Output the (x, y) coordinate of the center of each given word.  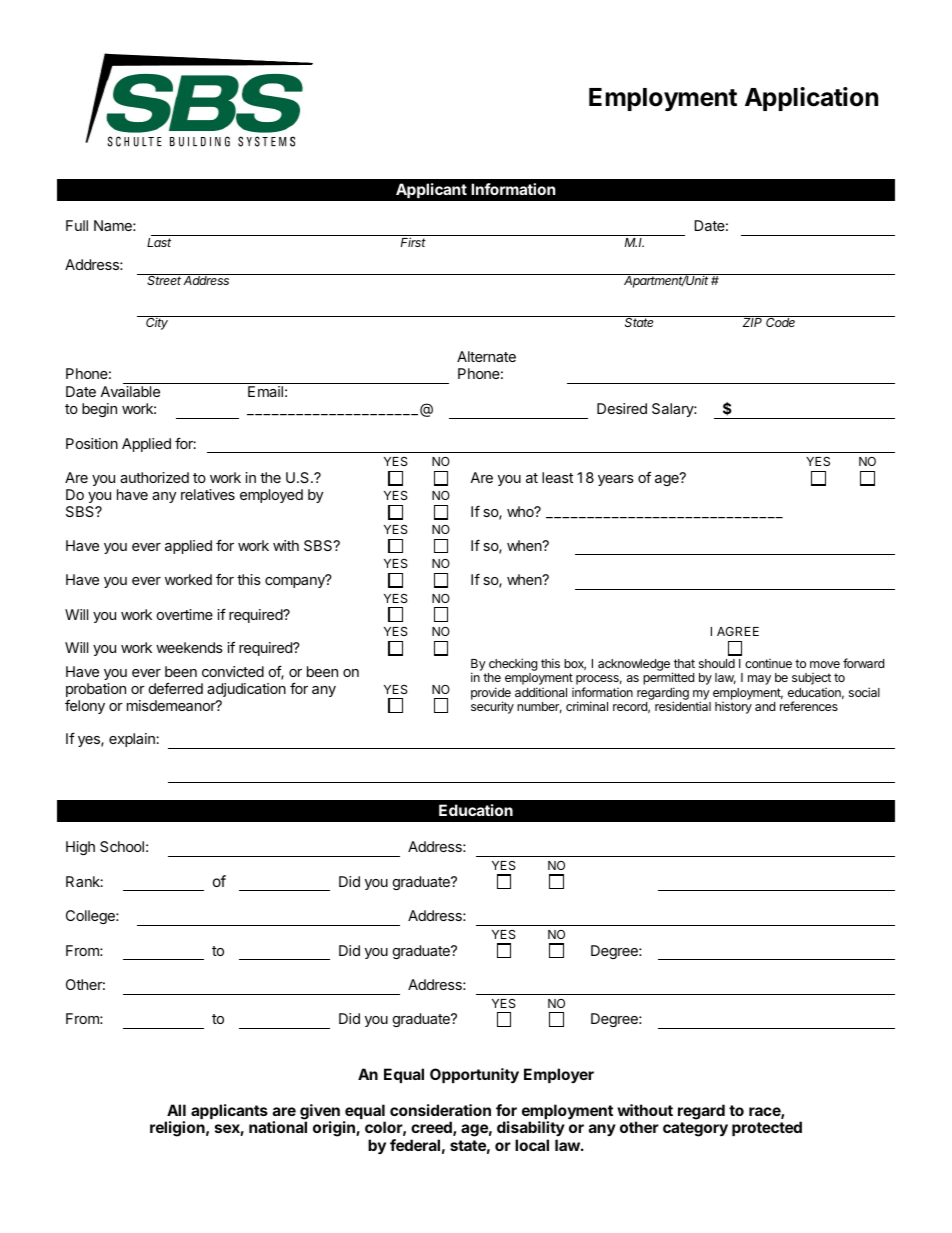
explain (133, 740)
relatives (208, 494)
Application (811, 99)
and (765, 706)
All (176, 1110)
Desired (622, 408)
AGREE (738, 631)
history (733, 708)
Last (159, 242)
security (492, 707)
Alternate (486, 356)
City (157, 323)
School (122, 846)
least (557, 477)
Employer (559, 1075)
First (413, 242)
